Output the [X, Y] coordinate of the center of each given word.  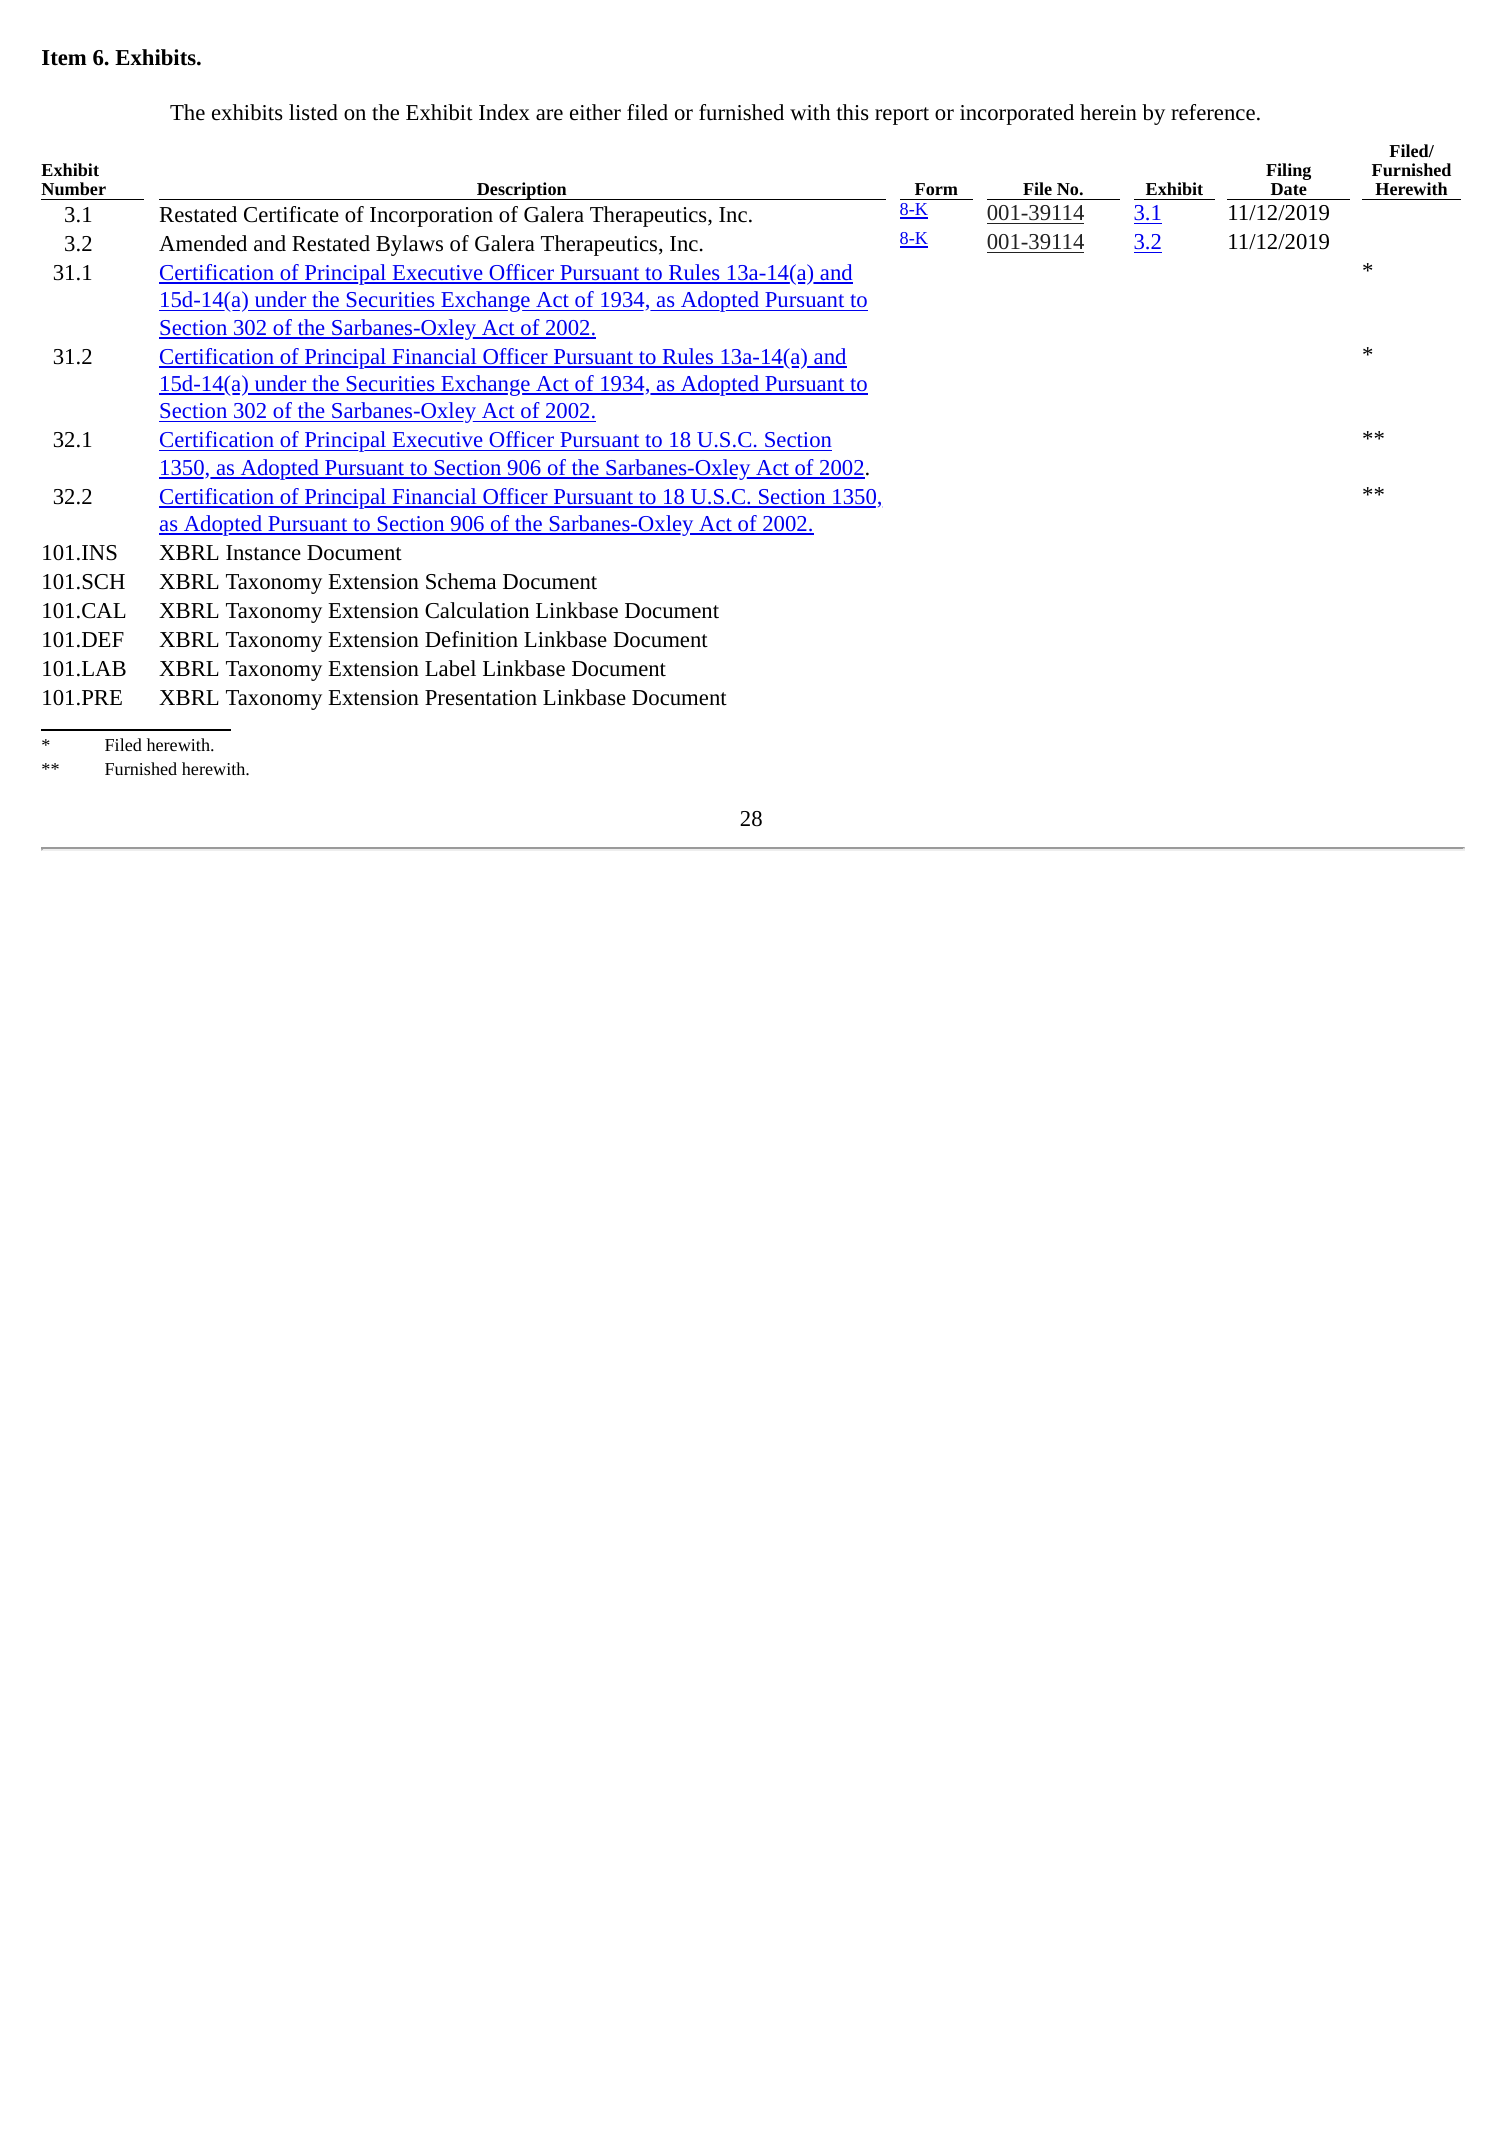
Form [936, 189]
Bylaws [409, 245]
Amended [203, 243]
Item [64, 58]
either [595, 112]
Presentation [481, 698]
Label [450, 668]
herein [1108, 112]
